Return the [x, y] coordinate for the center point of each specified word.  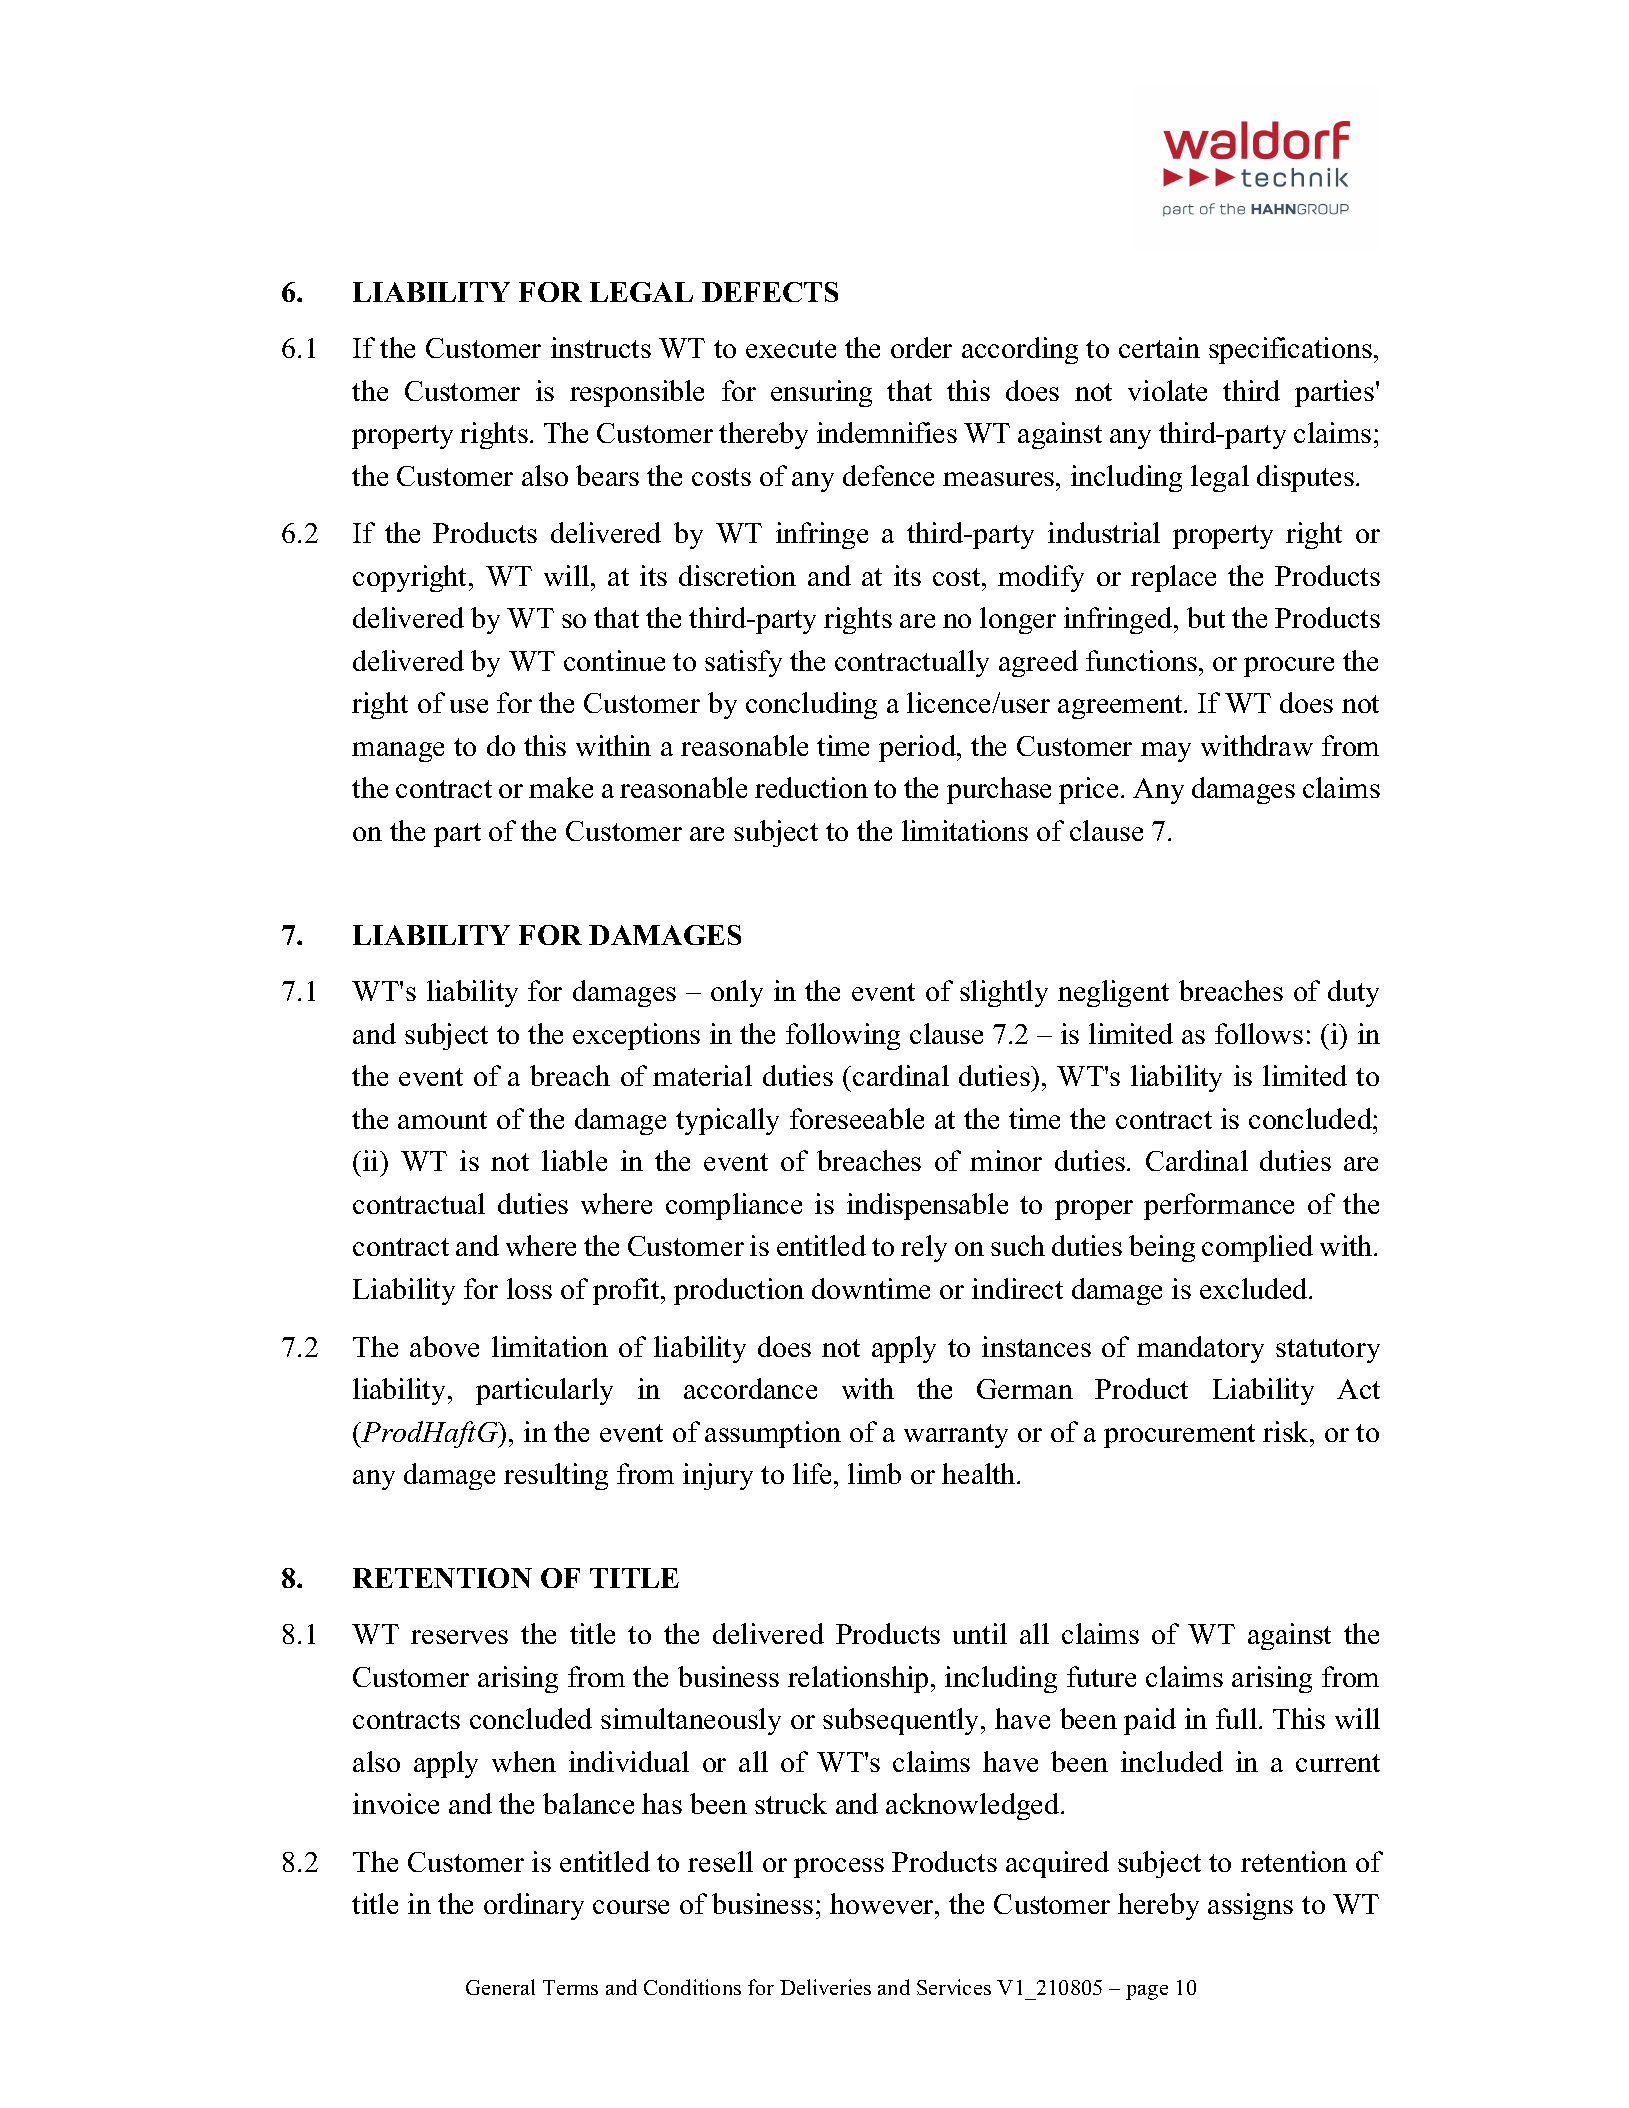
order [921, 347]
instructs [601, 347]
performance [1219, 1206]
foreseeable [857, 1118]
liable [574, 1160]
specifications [1292, 350]
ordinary [534, 1906]
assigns [1250, 1906]
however [883, 1903]
